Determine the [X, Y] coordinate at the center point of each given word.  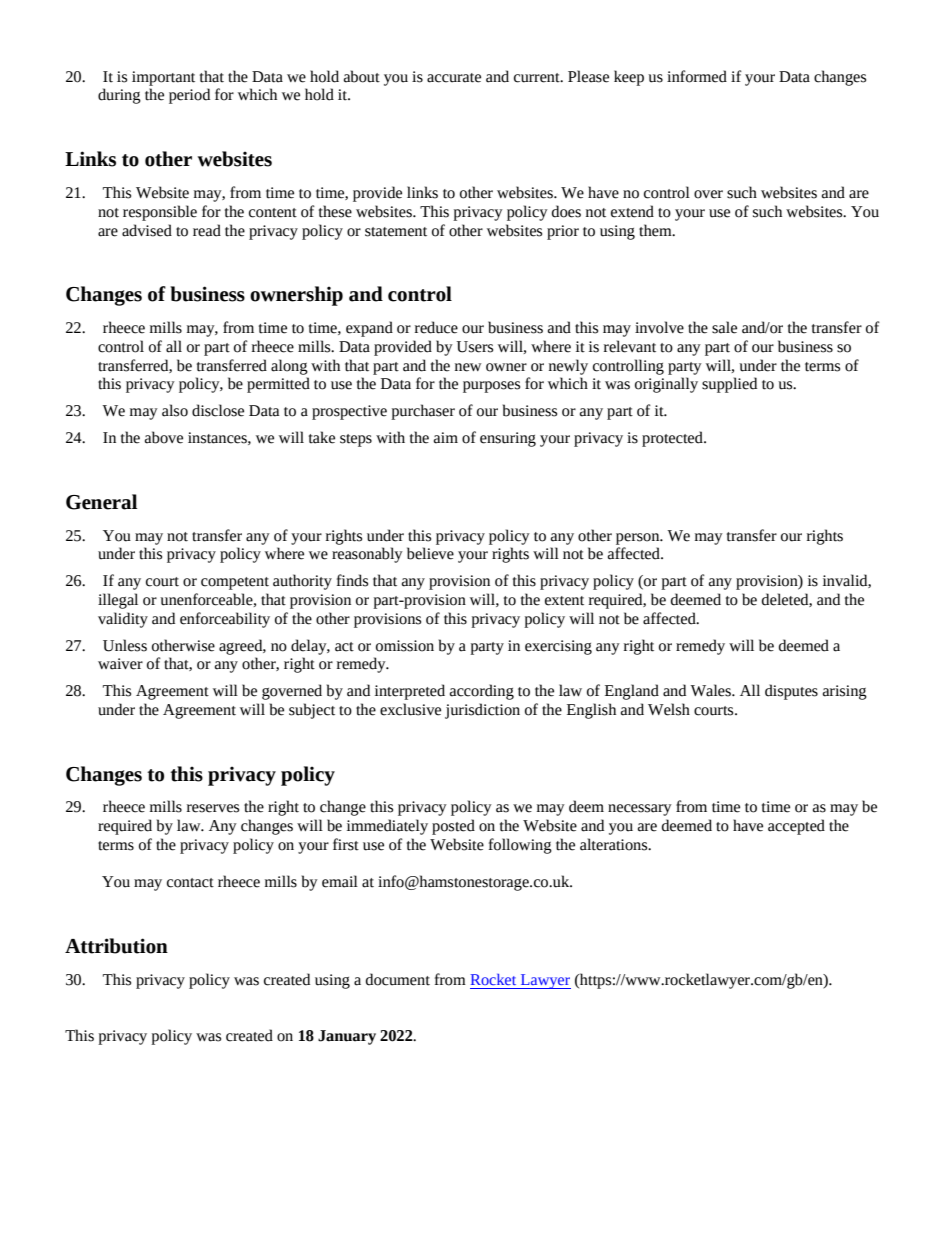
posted [453, 827]
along [289, 367]
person [639, 539]
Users [475, 347]
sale [724, 327]
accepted [796, 827]
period [189, 96]
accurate [454, 78]
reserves [213, 808]
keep [629, 78]
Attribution [116, 946]
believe [430, 553]
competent [235, 583]
